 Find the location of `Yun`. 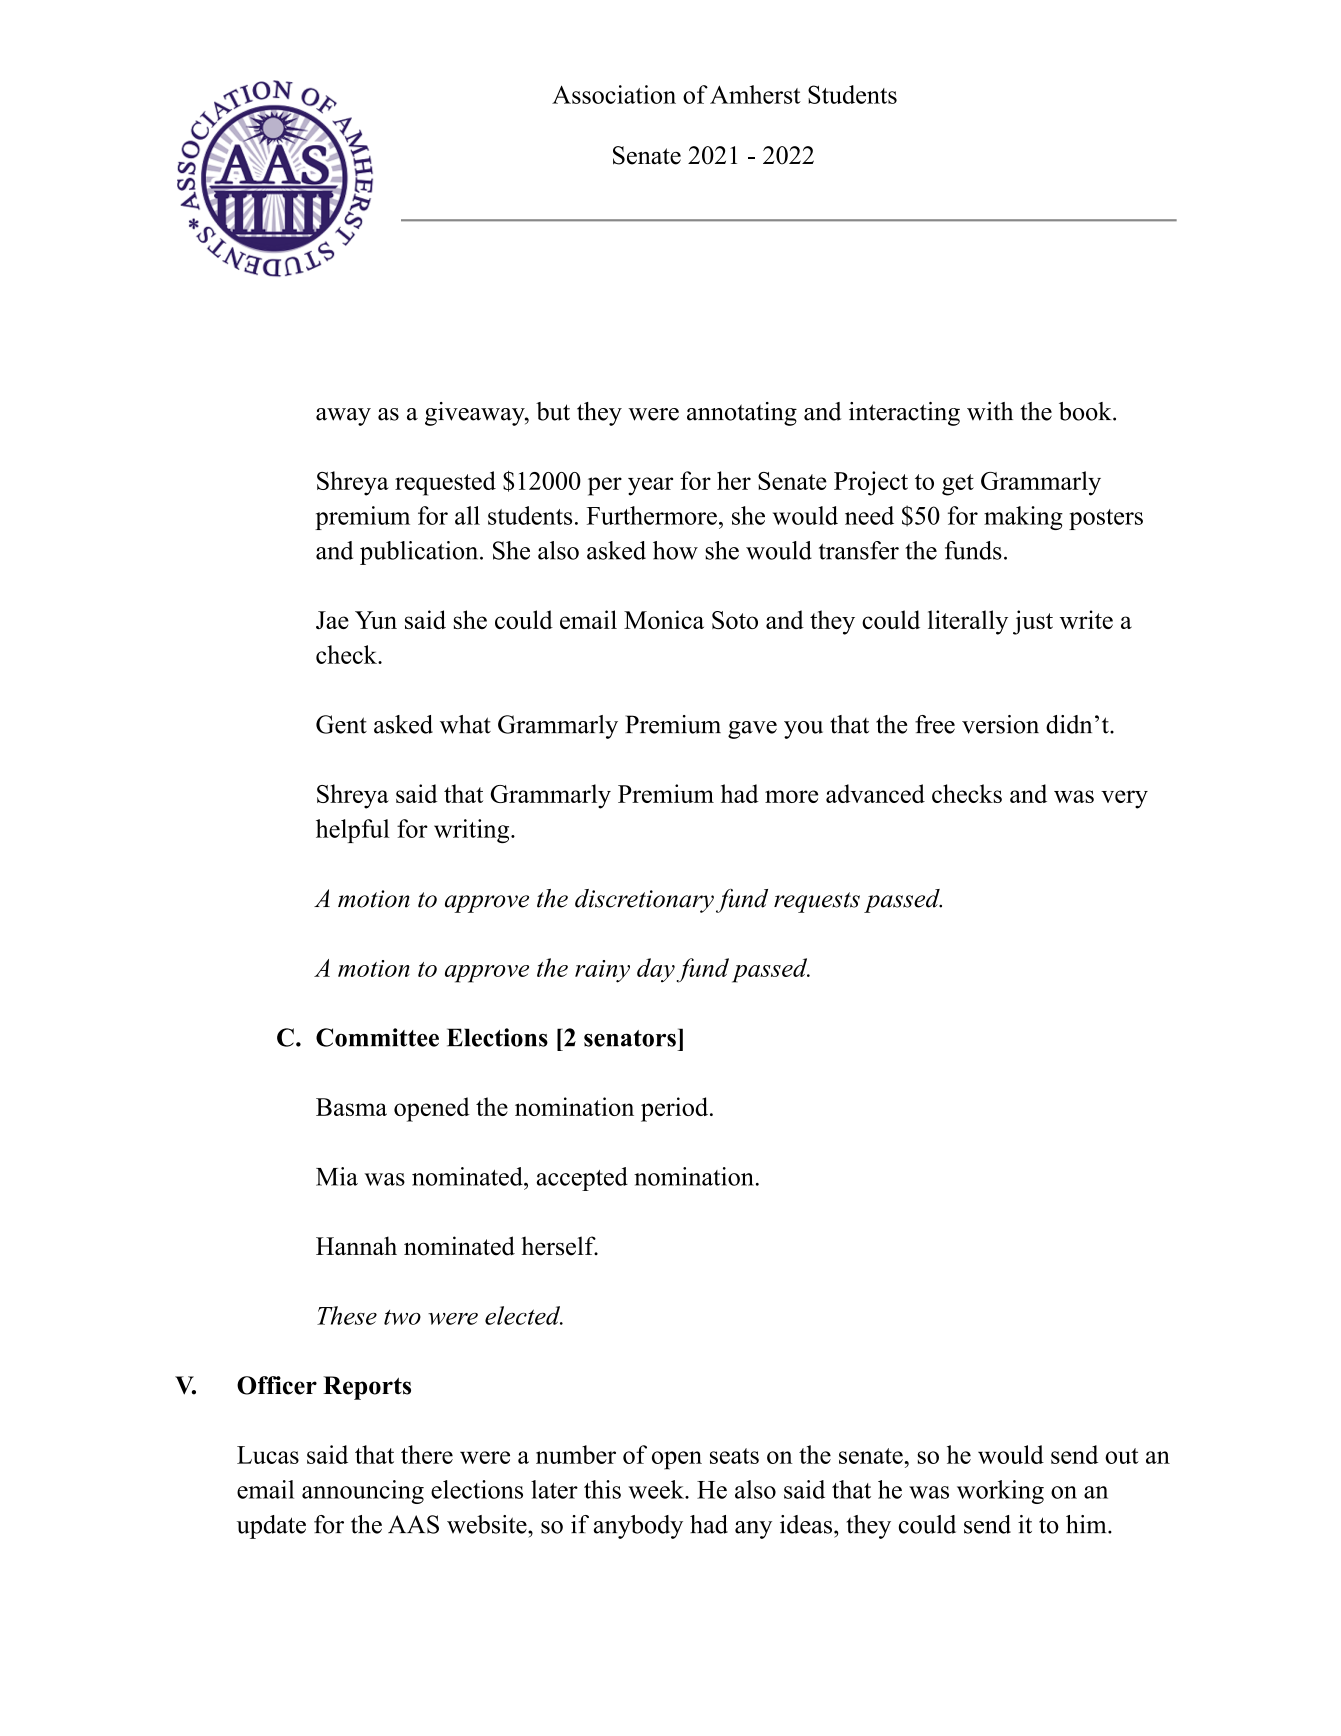

Yun is located at coordinates (376, 620).
